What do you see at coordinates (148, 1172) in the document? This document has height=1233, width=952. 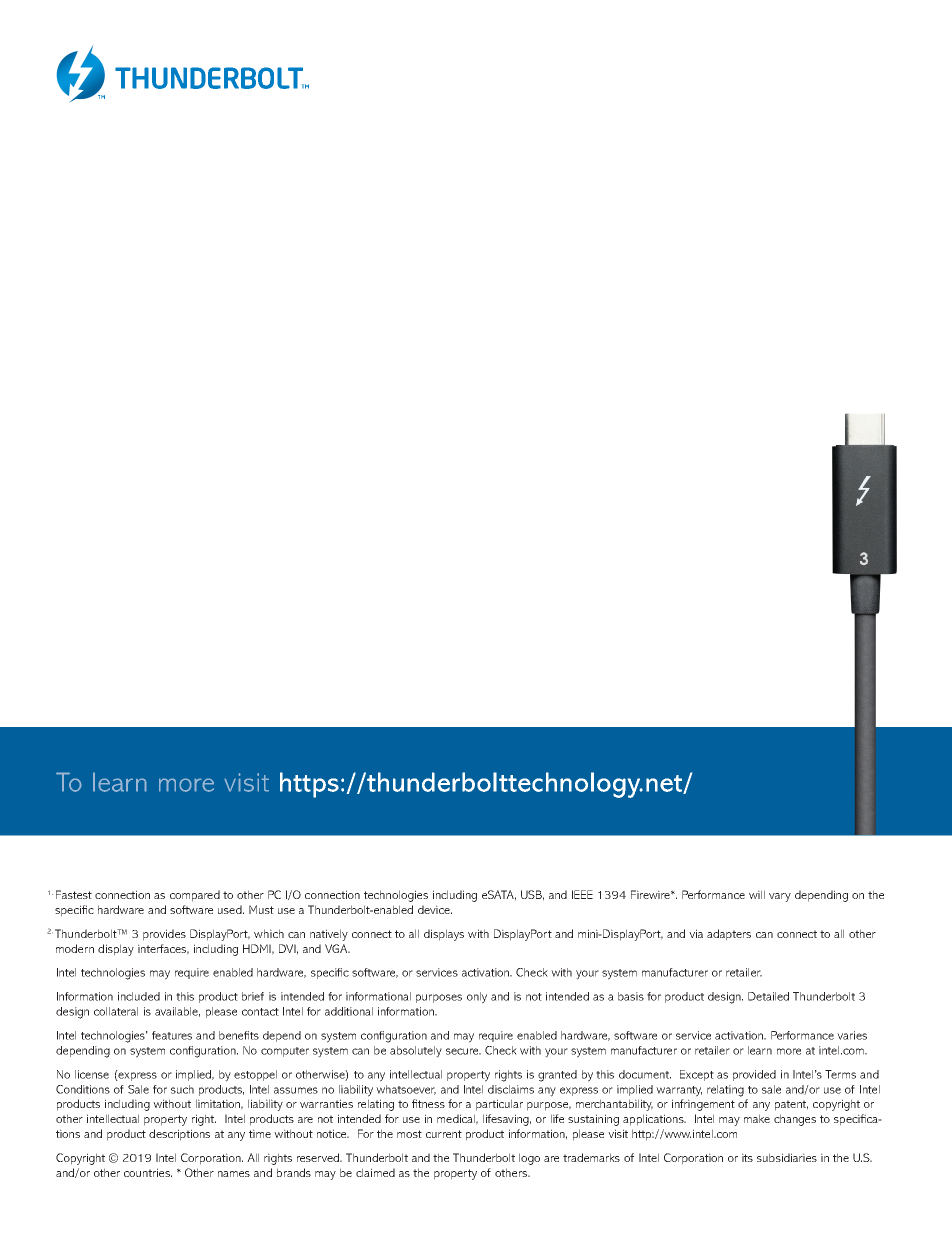 I see `countries` at bounding box center [148, 1172].
